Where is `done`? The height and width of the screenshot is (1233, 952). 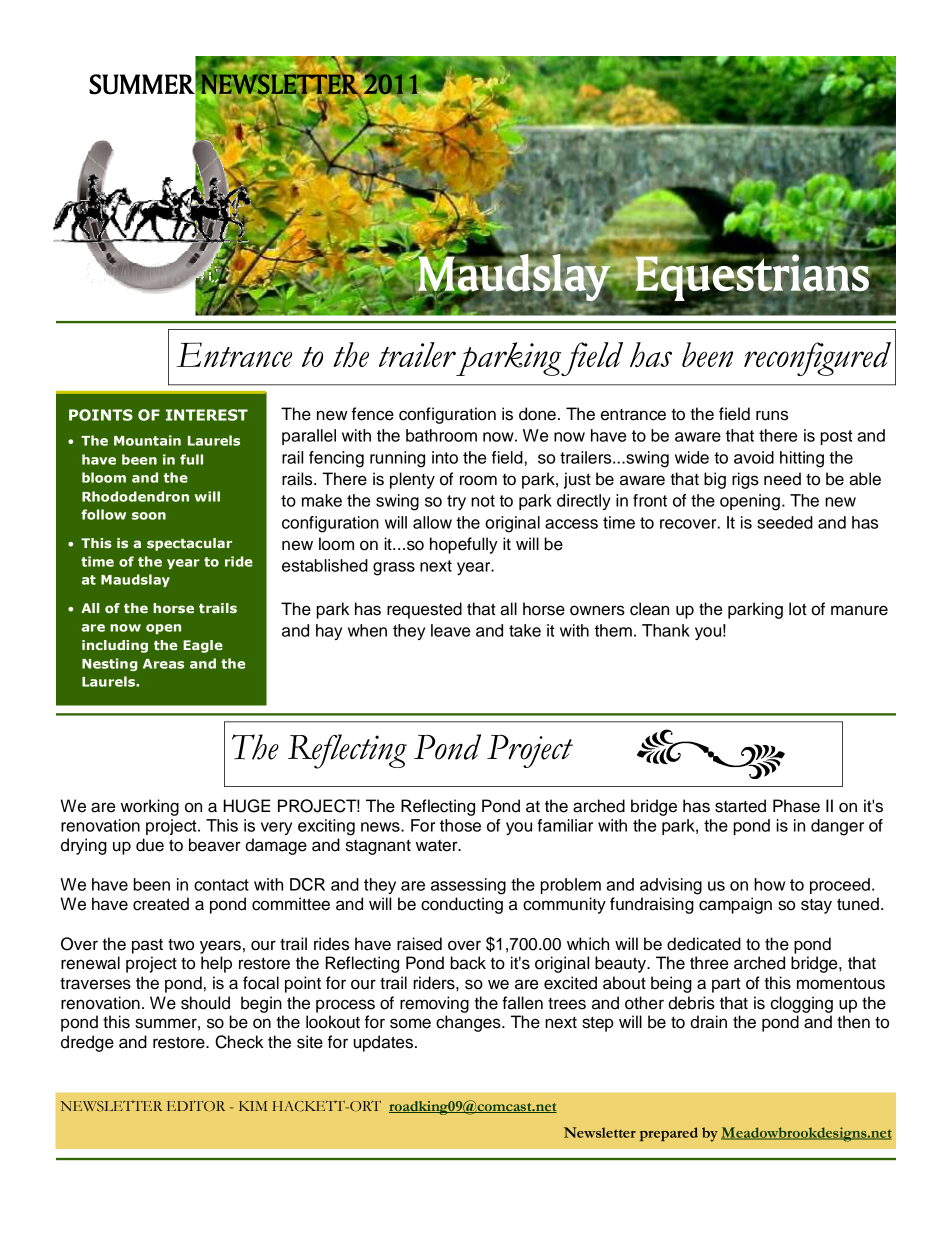
done is located at coordinates (537, 414).
